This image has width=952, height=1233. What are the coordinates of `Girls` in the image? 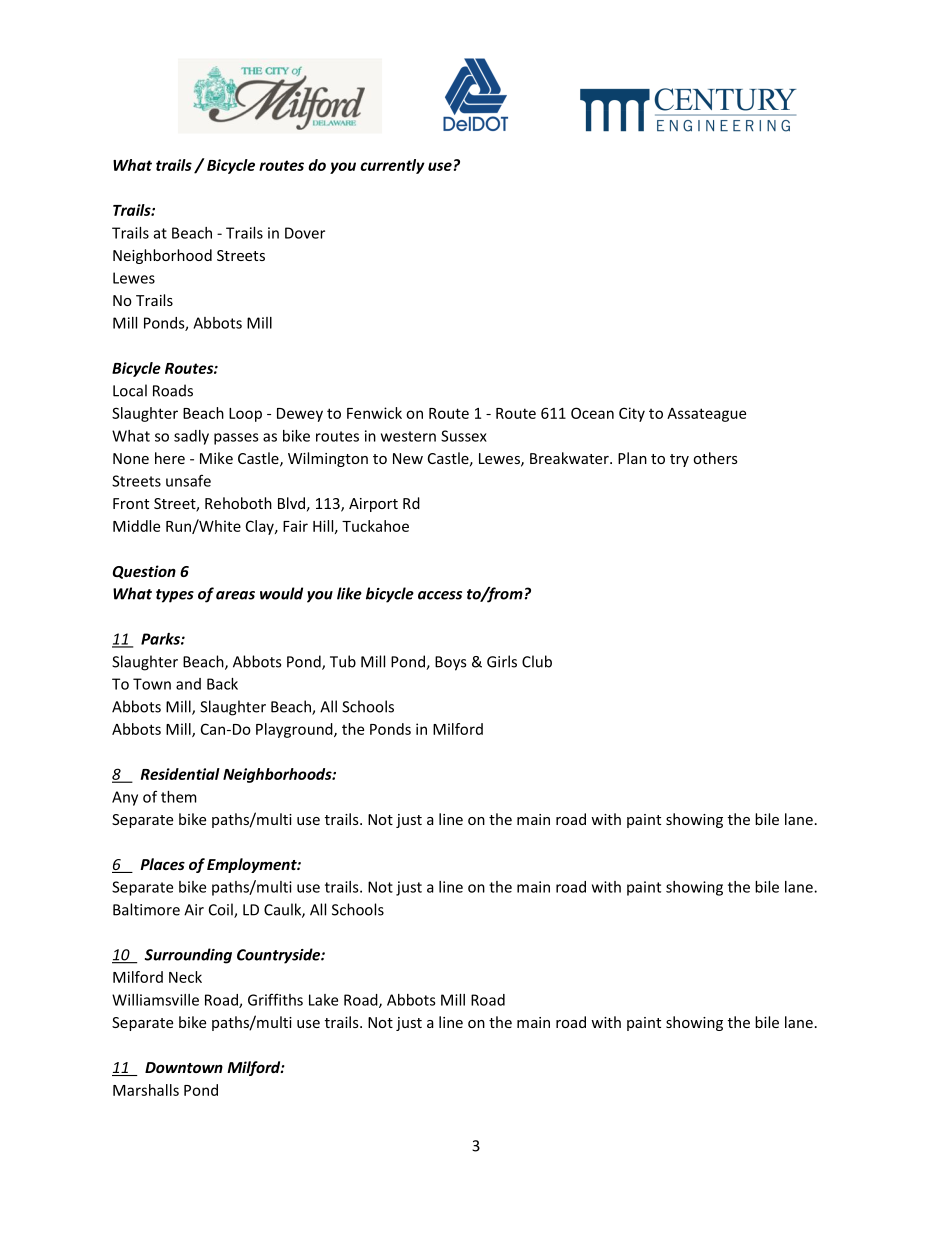 It's located at (502, 661).
